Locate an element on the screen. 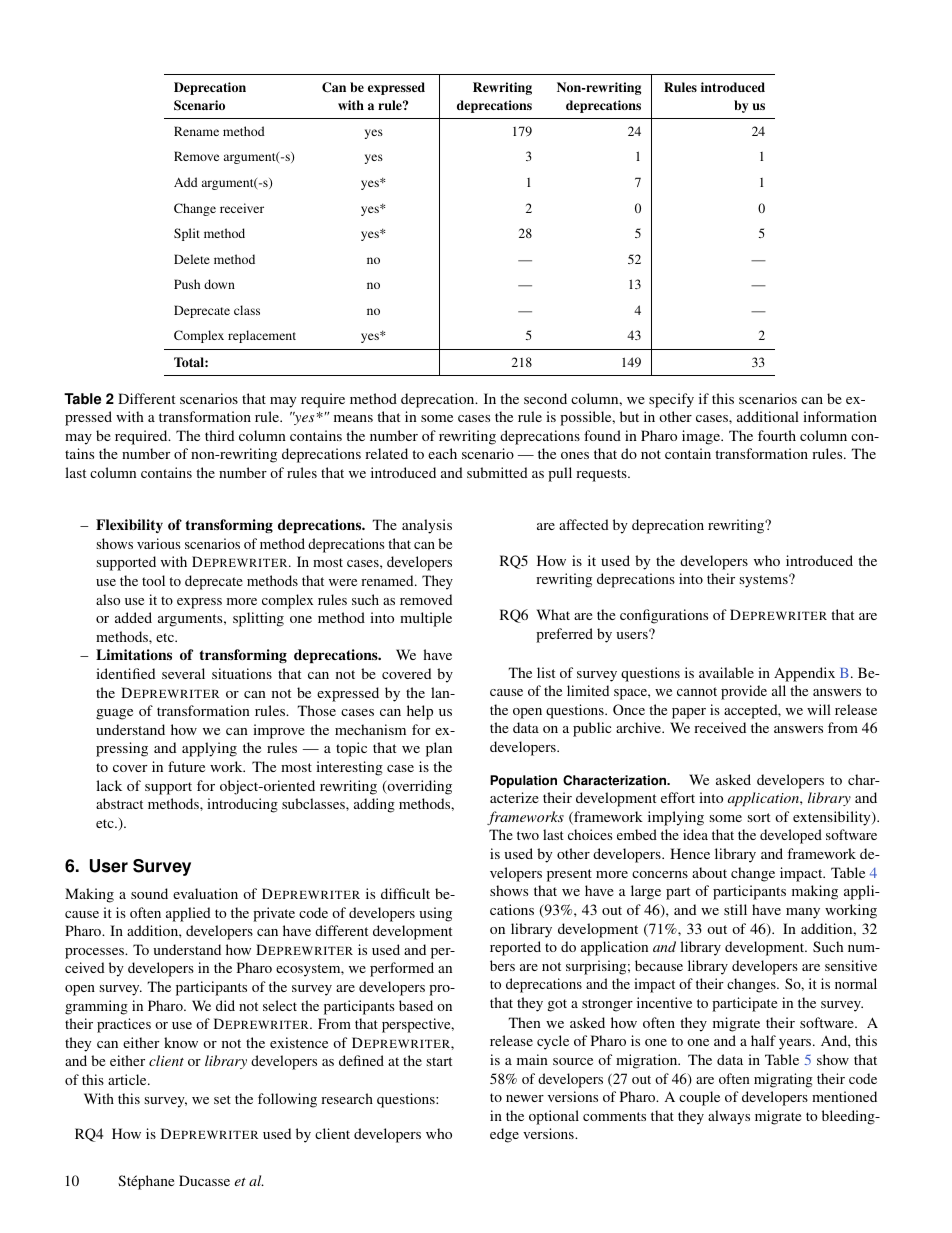  set is located at coordinates (222, 1099).
